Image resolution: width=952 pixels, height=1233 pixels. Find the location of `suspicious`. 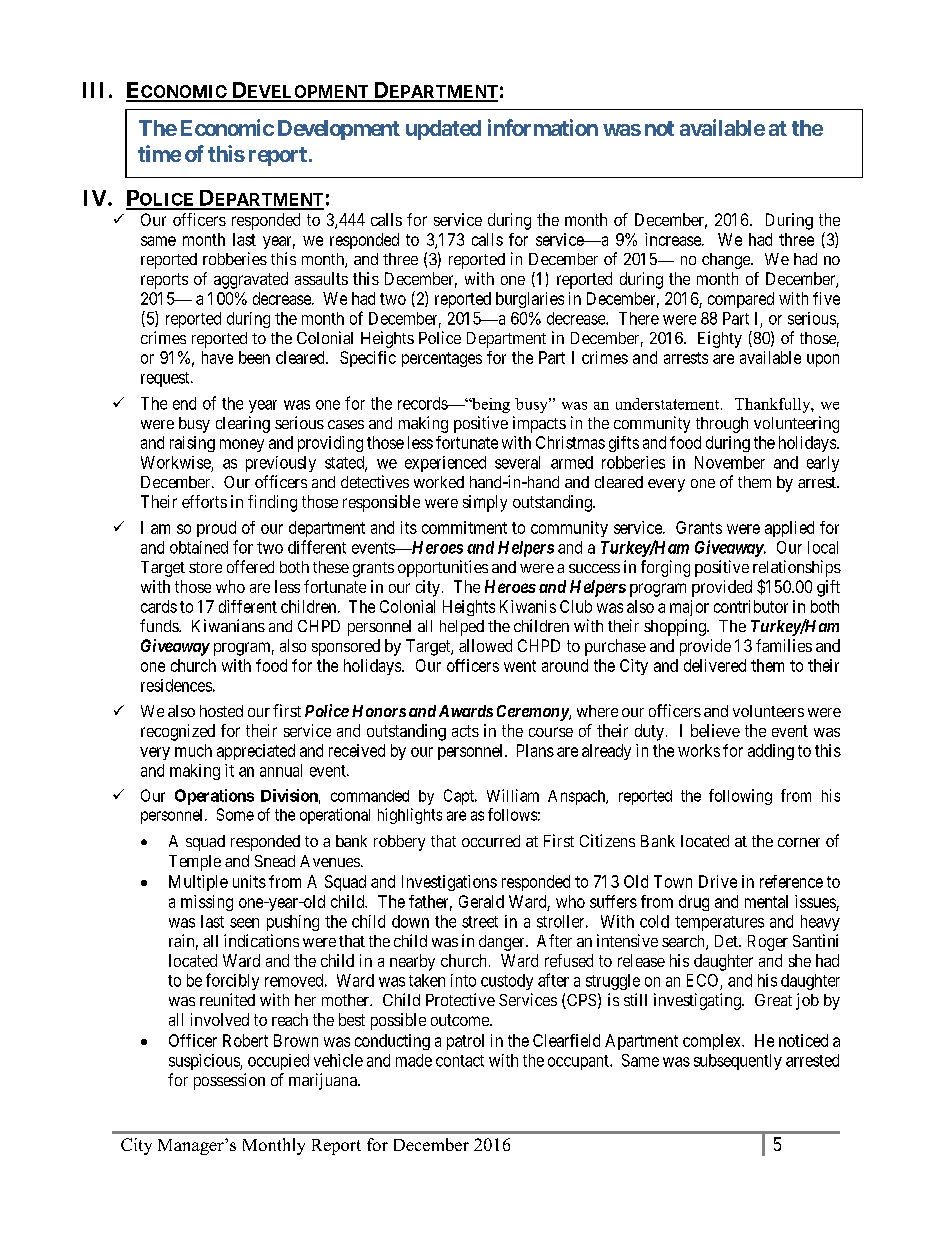

suspicious is located at coordinates (205, 1062).
